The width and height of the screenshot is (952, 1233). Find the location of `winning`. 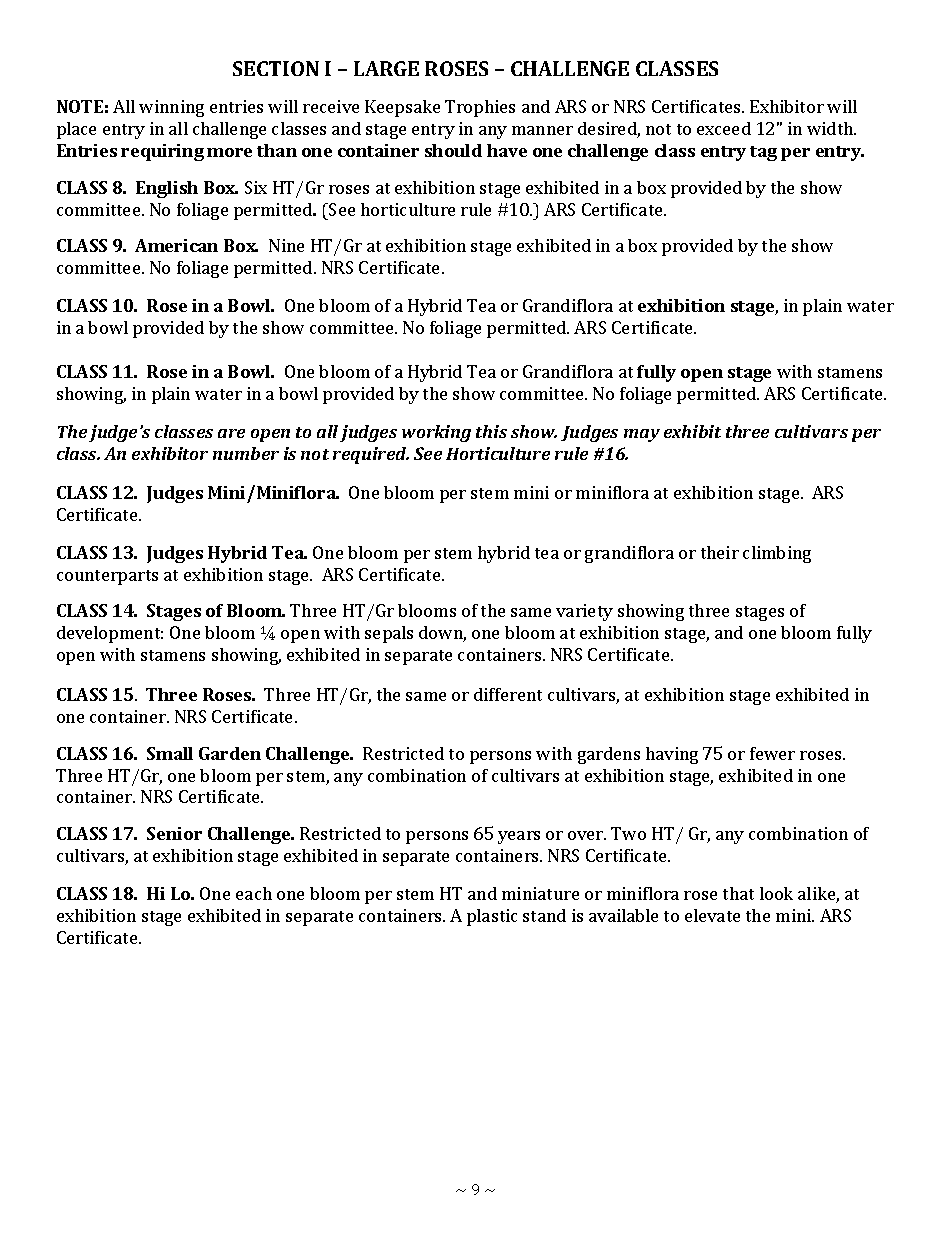

winning is located at coordinates (171, 108).
